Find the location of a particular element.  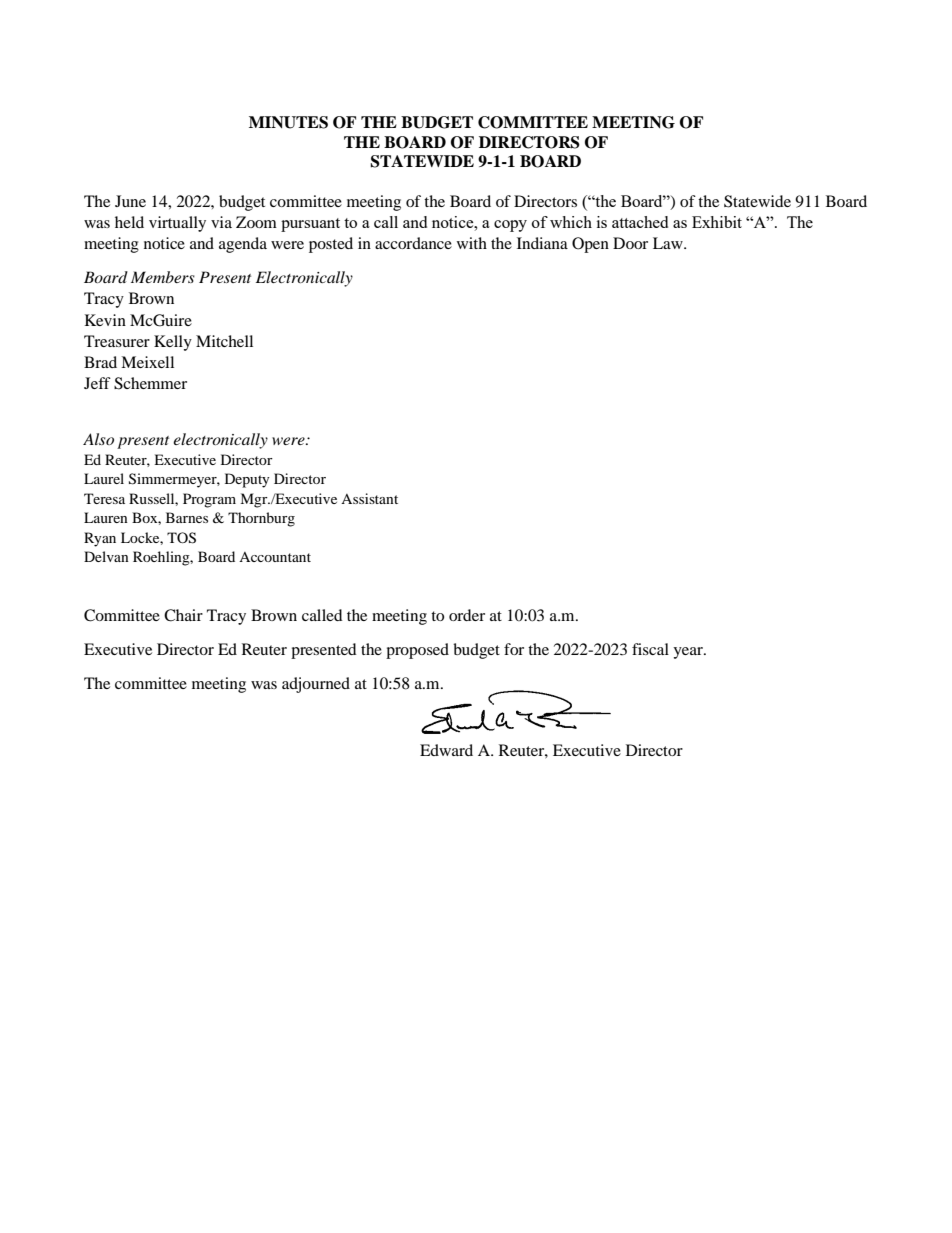

Assistant is located at coordinates (369, 498).
